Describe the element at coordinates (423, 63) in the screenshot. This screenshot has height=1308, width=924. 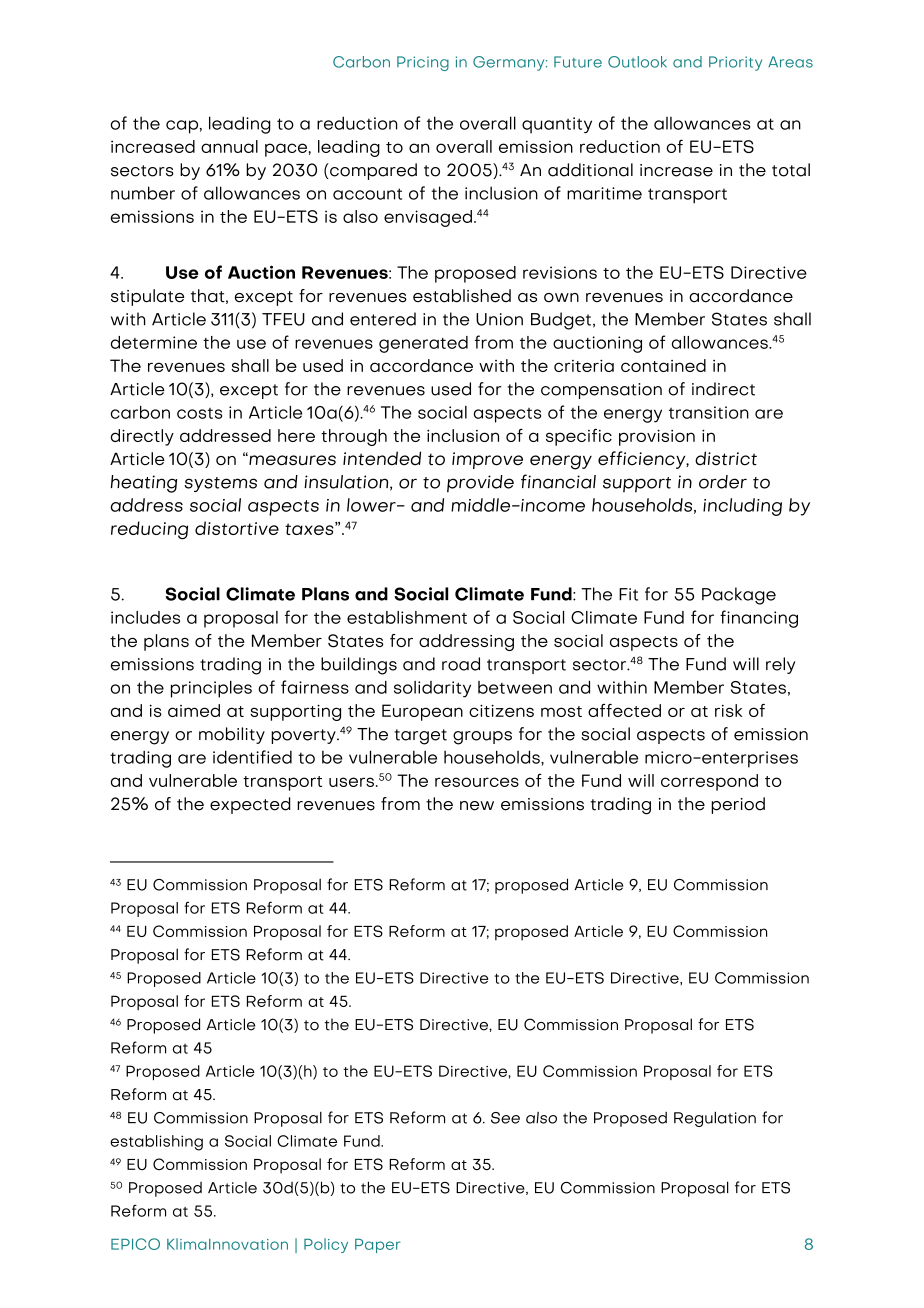
I see `Pricing` at that location.
